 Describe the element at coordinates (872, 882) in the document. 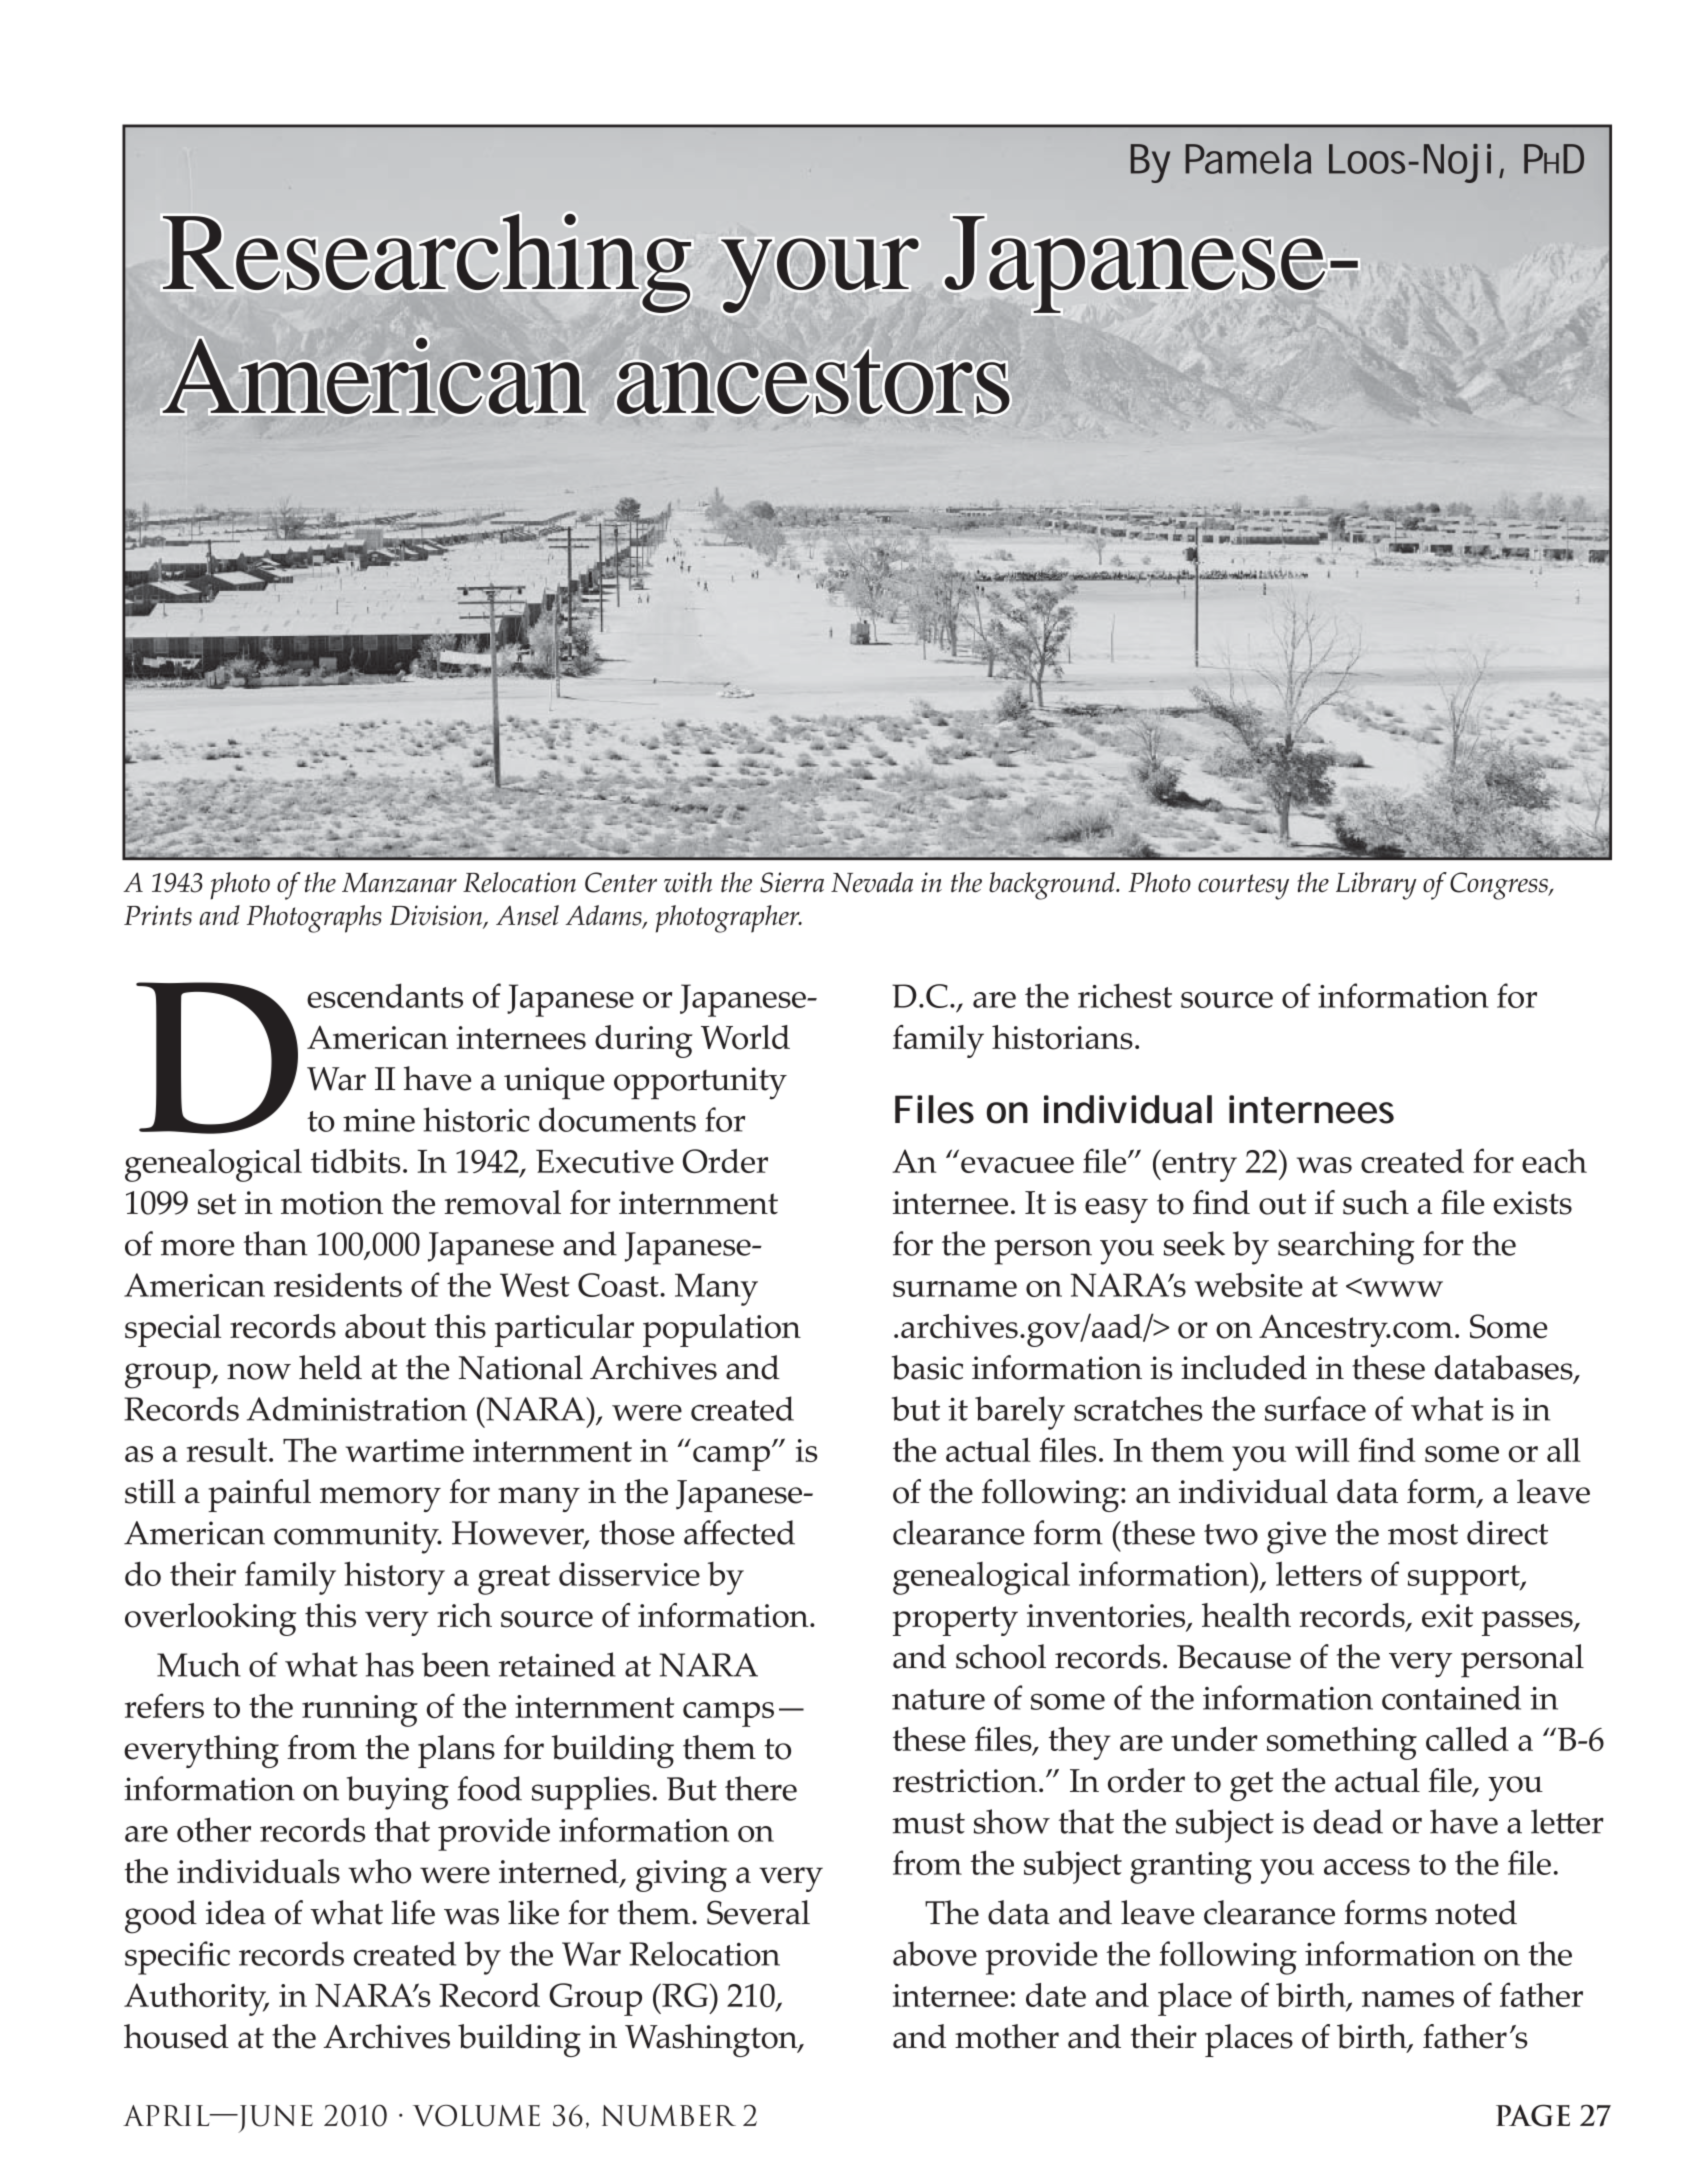

I see `Nevada` at that location.
